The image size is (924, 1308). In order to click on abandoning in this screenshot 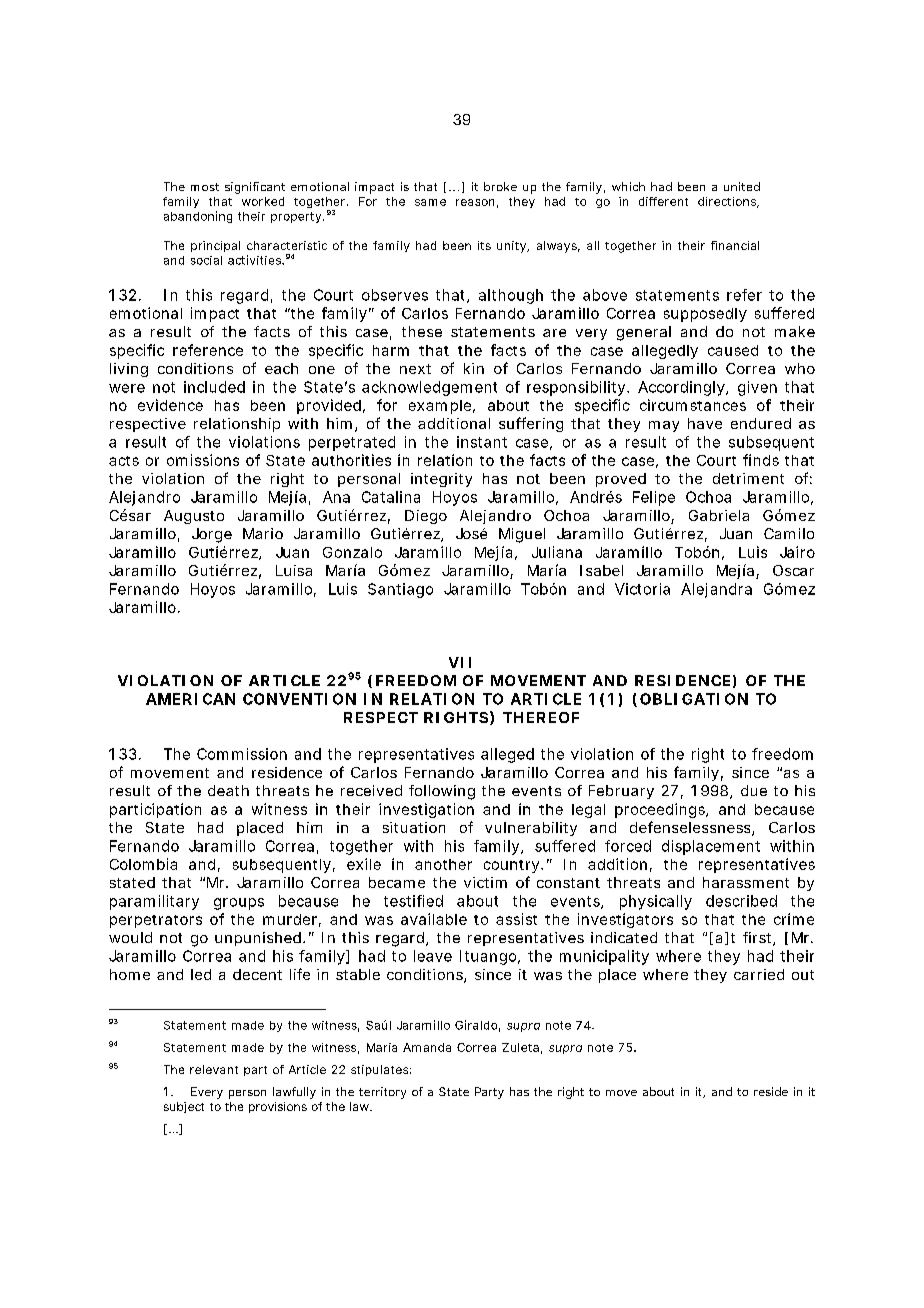, I will do `click(198, 217)`.
